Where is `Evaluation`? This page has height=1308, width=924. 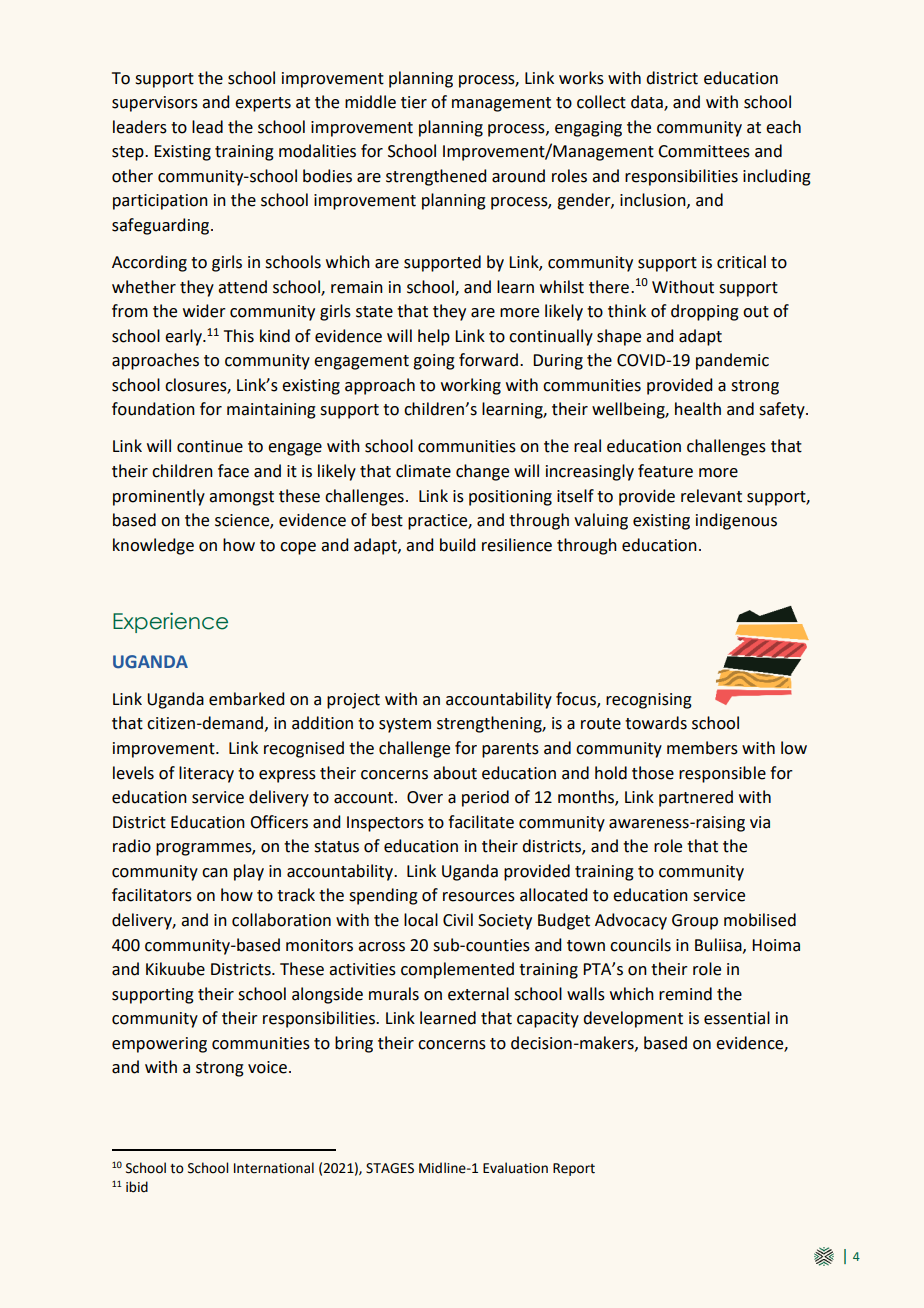
Evaluation is located at coordinates (515, 1168).
